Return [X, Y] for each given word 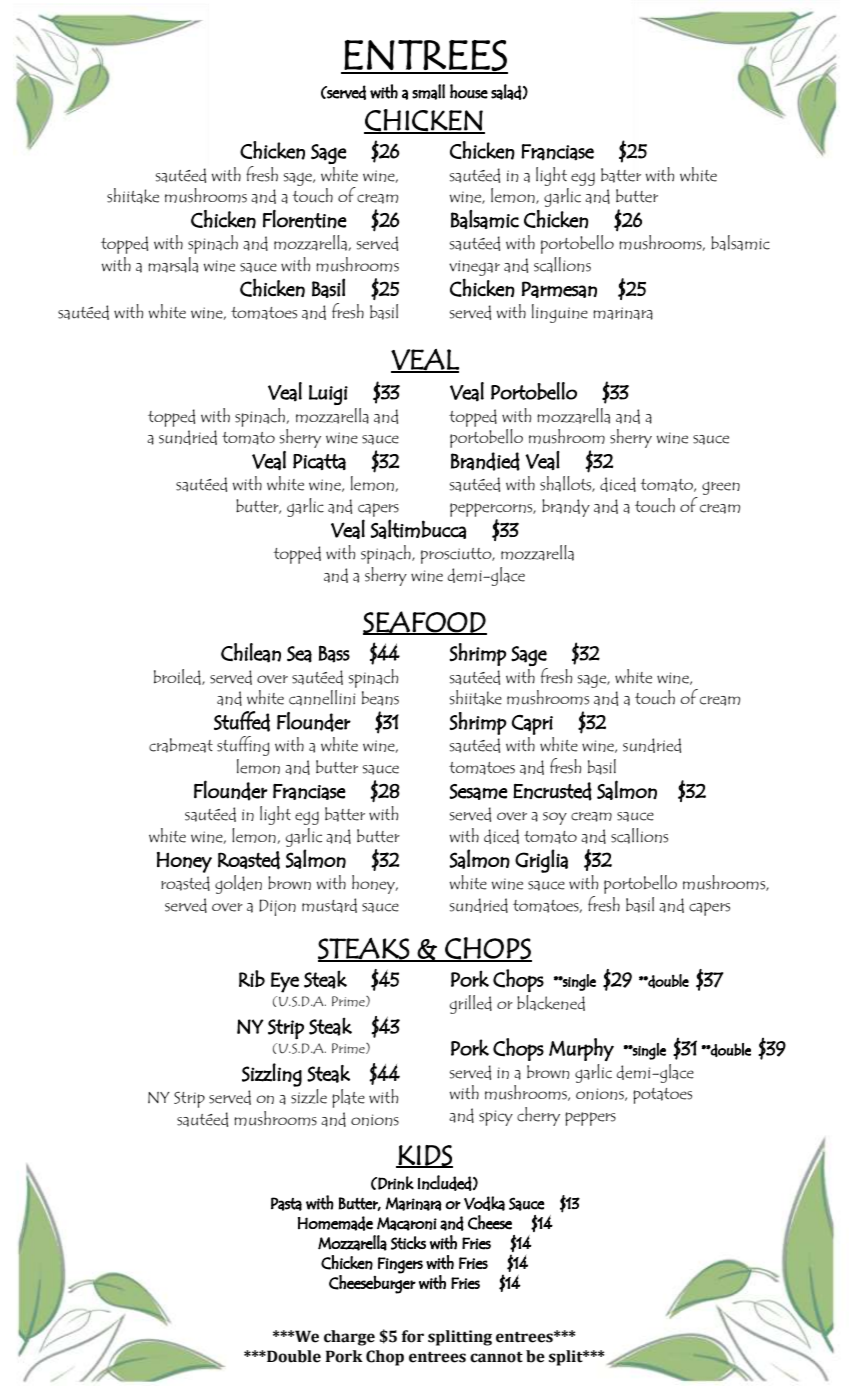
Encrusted [552, 791]
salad [506, 92]
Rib [252, 978]
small [428, 92]
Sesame [478, 792]
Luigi [328, 395]
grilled [471, 1004]
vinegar [474, 269]
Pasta [286, 1204]
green [721, 488]
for [413, 1336]
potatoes [662, 1096]
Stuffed [242, 721]
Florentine [305, 219]
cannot [496, 1357]
